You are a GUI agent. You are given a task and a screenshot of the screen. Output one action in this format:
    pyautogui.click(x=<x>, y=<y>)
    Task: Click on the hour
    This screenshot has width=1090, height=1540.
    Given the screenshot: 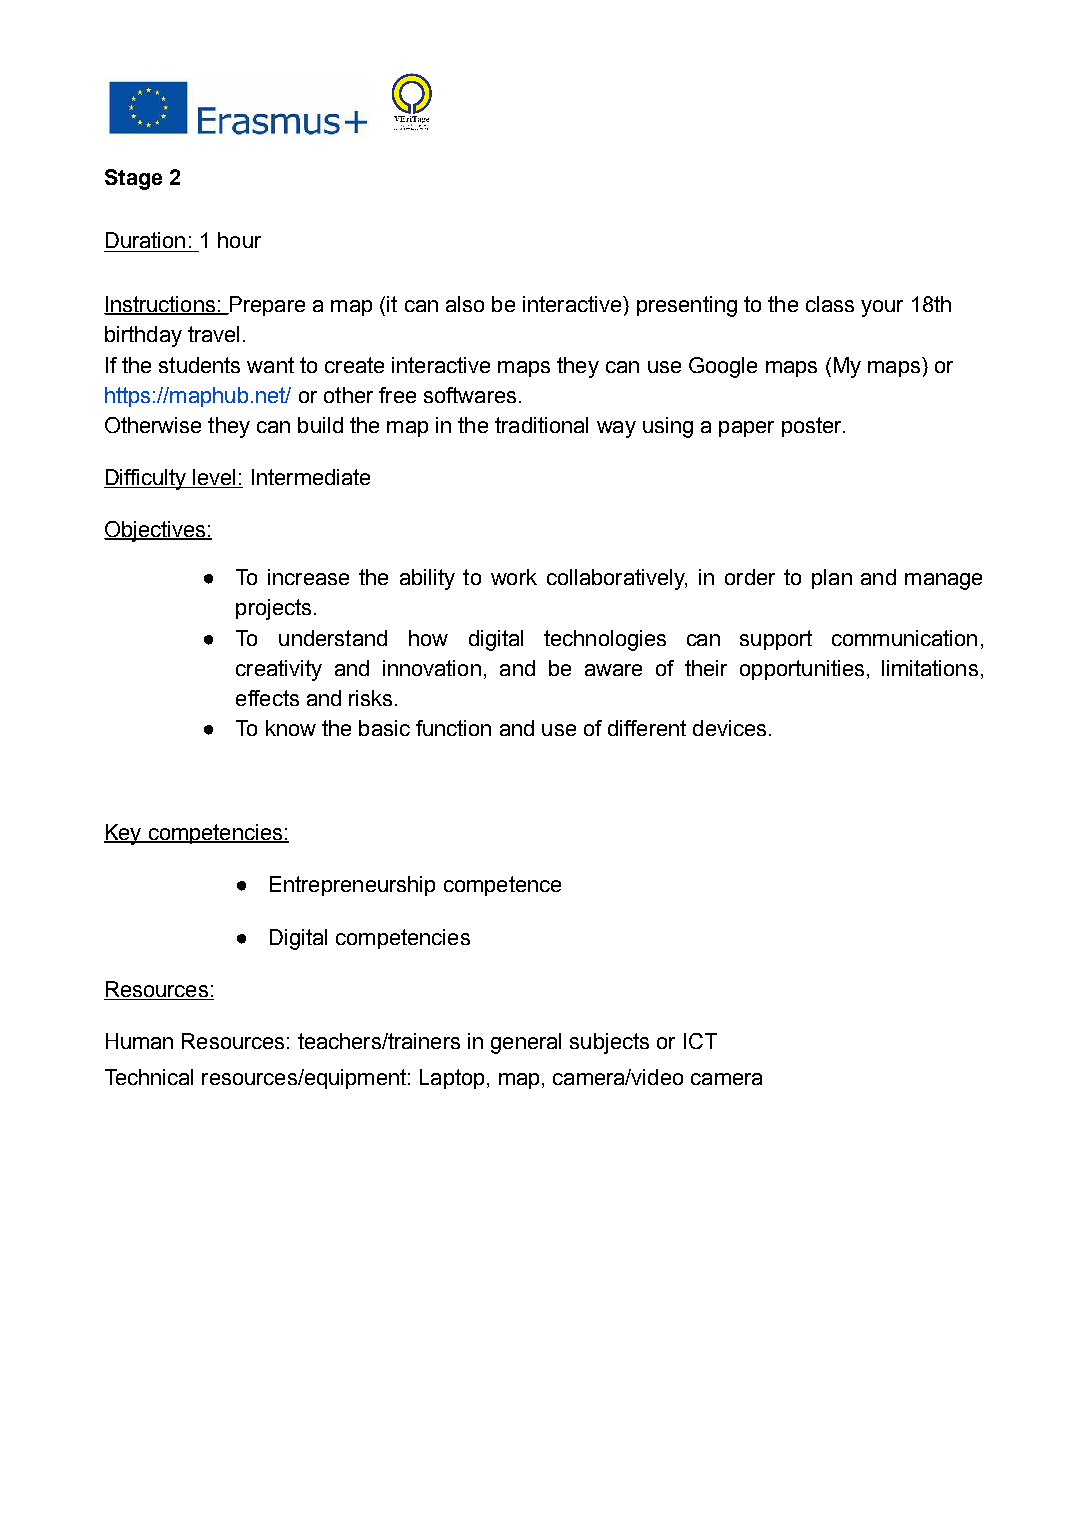 What is the action you would take?
    pyautogui.click(x=239, y=240)
